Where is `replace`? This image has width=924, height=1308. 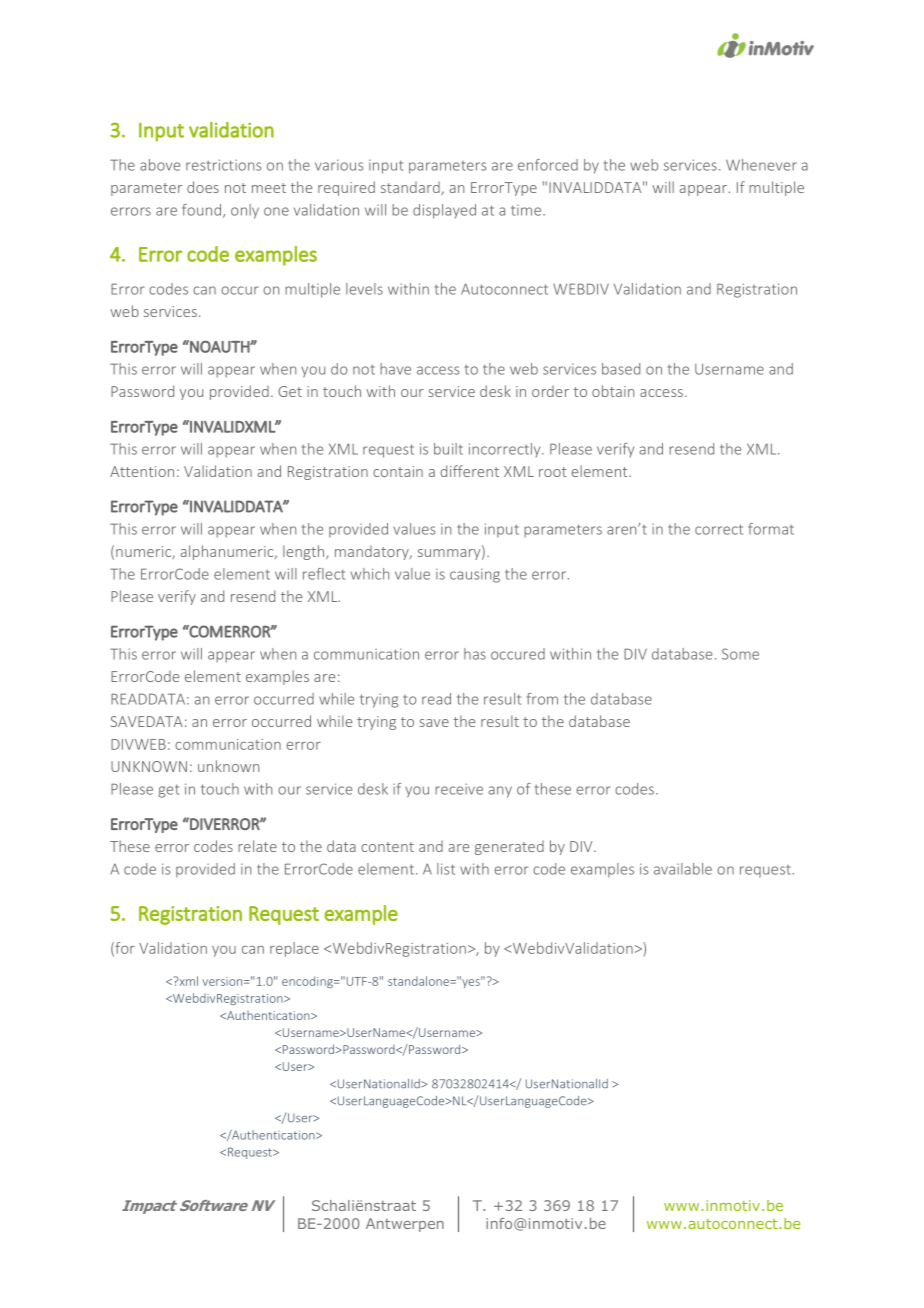 replace is located at coordinates (294, 949).
